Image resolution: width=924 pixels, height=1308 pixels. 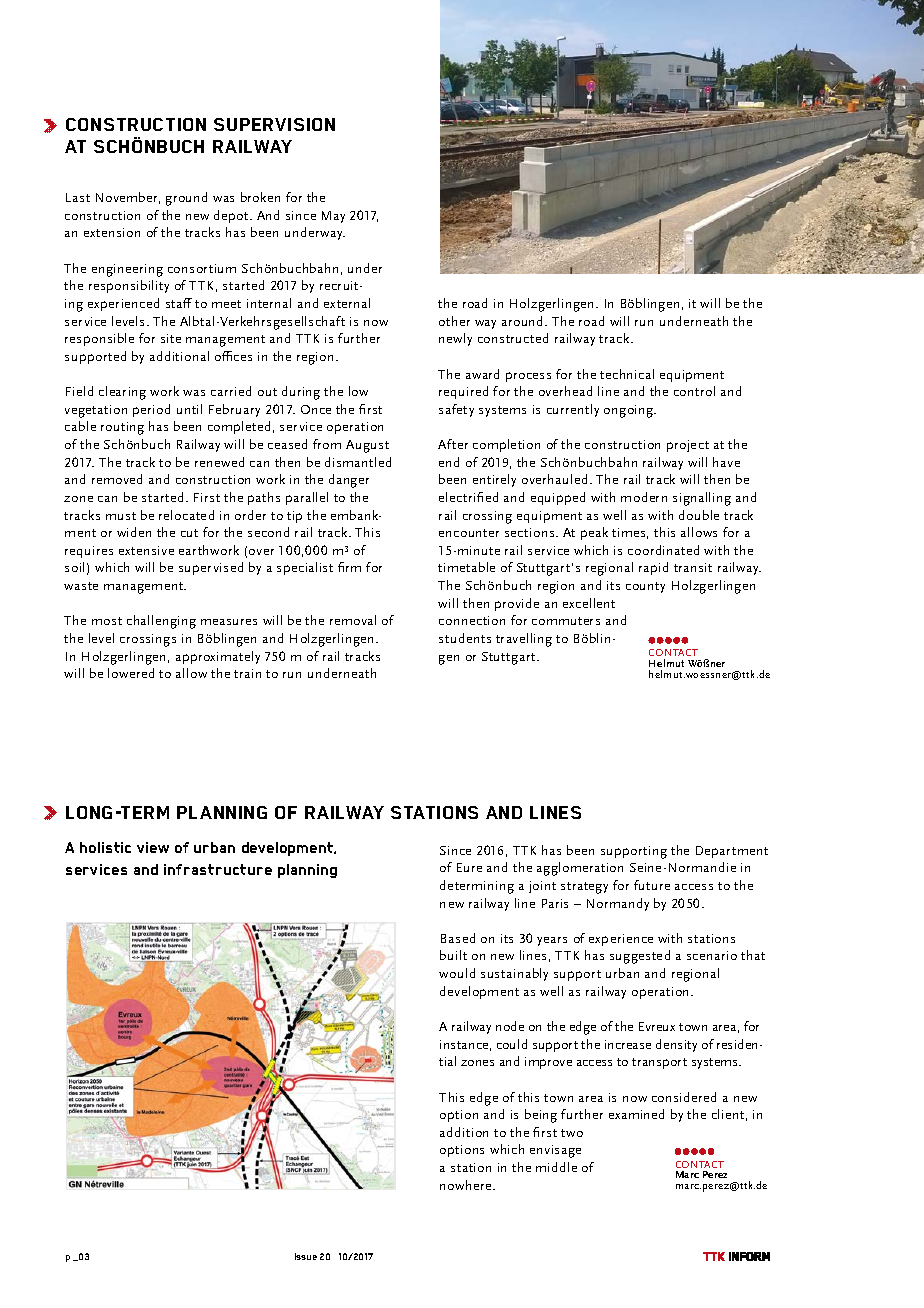 What do you see at coordinates (524, 321) in the page?
I see `around` at bounding box center [524, 321].
